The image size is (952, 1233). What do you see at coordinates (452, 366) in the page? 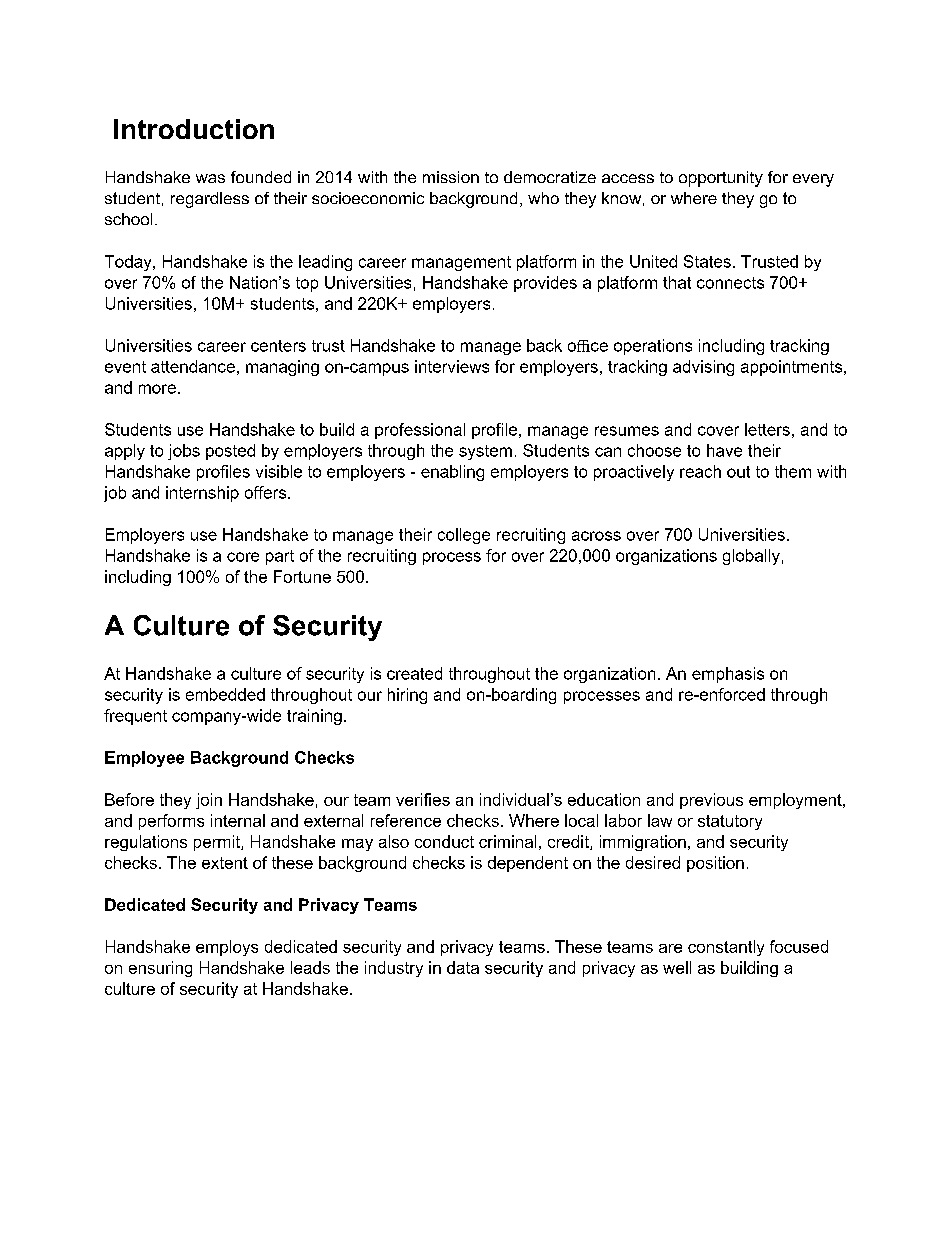
I see `interviews` at bounding box center [452, 366].
